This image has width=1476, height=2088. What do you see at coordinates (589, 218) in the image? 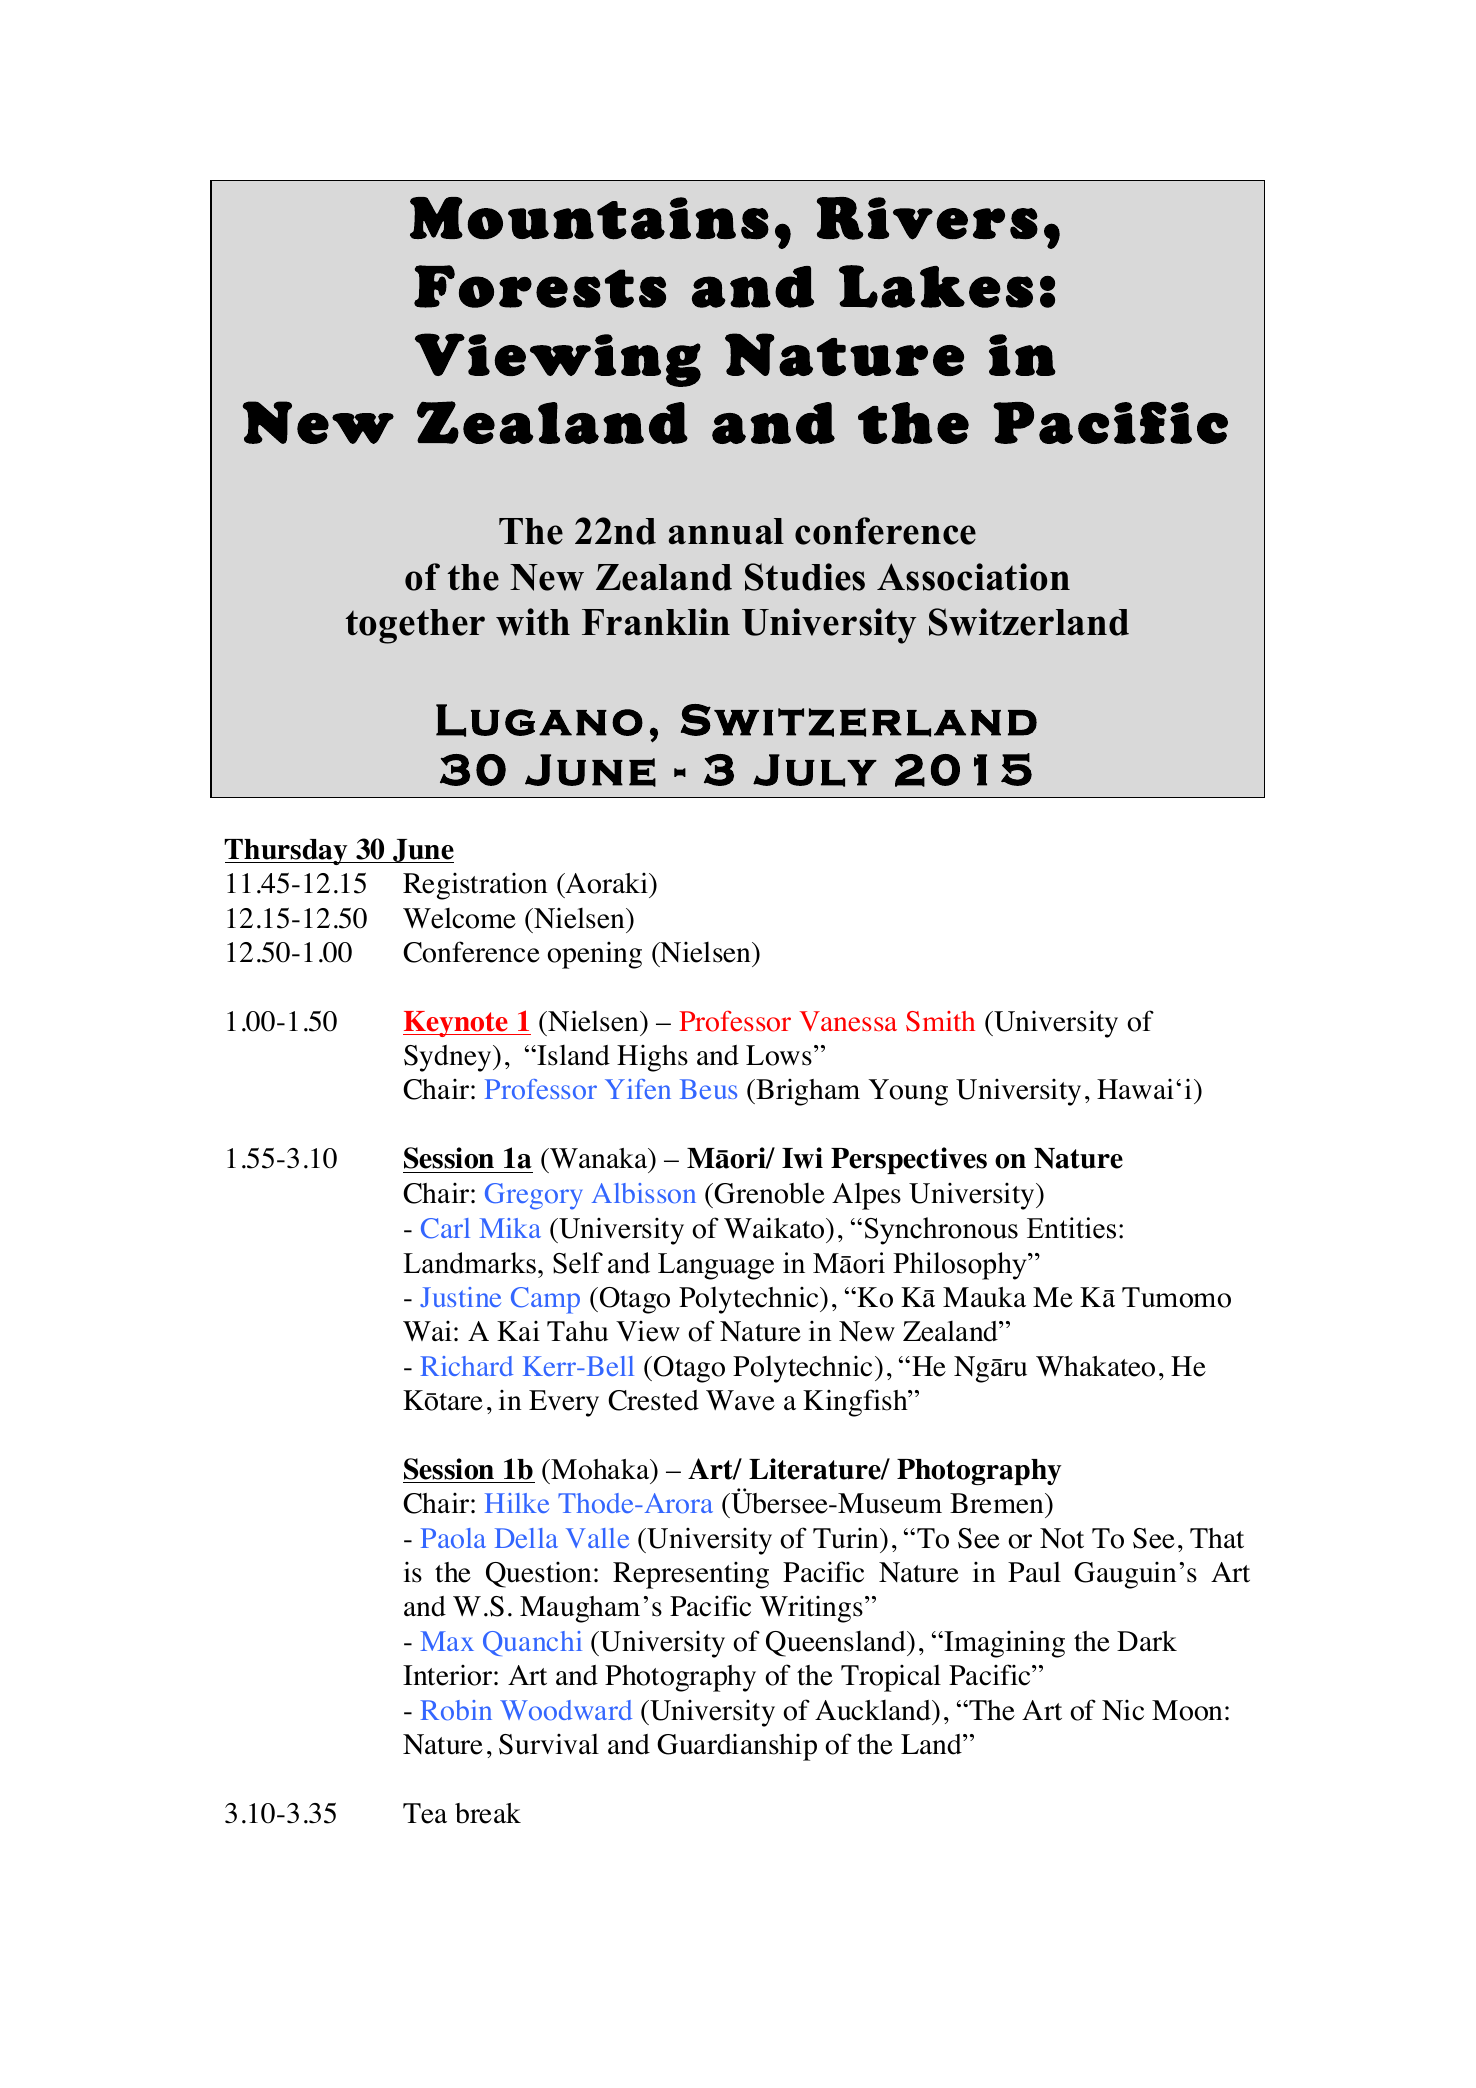
I see `Mountains` at bounding box center [589, 218].
